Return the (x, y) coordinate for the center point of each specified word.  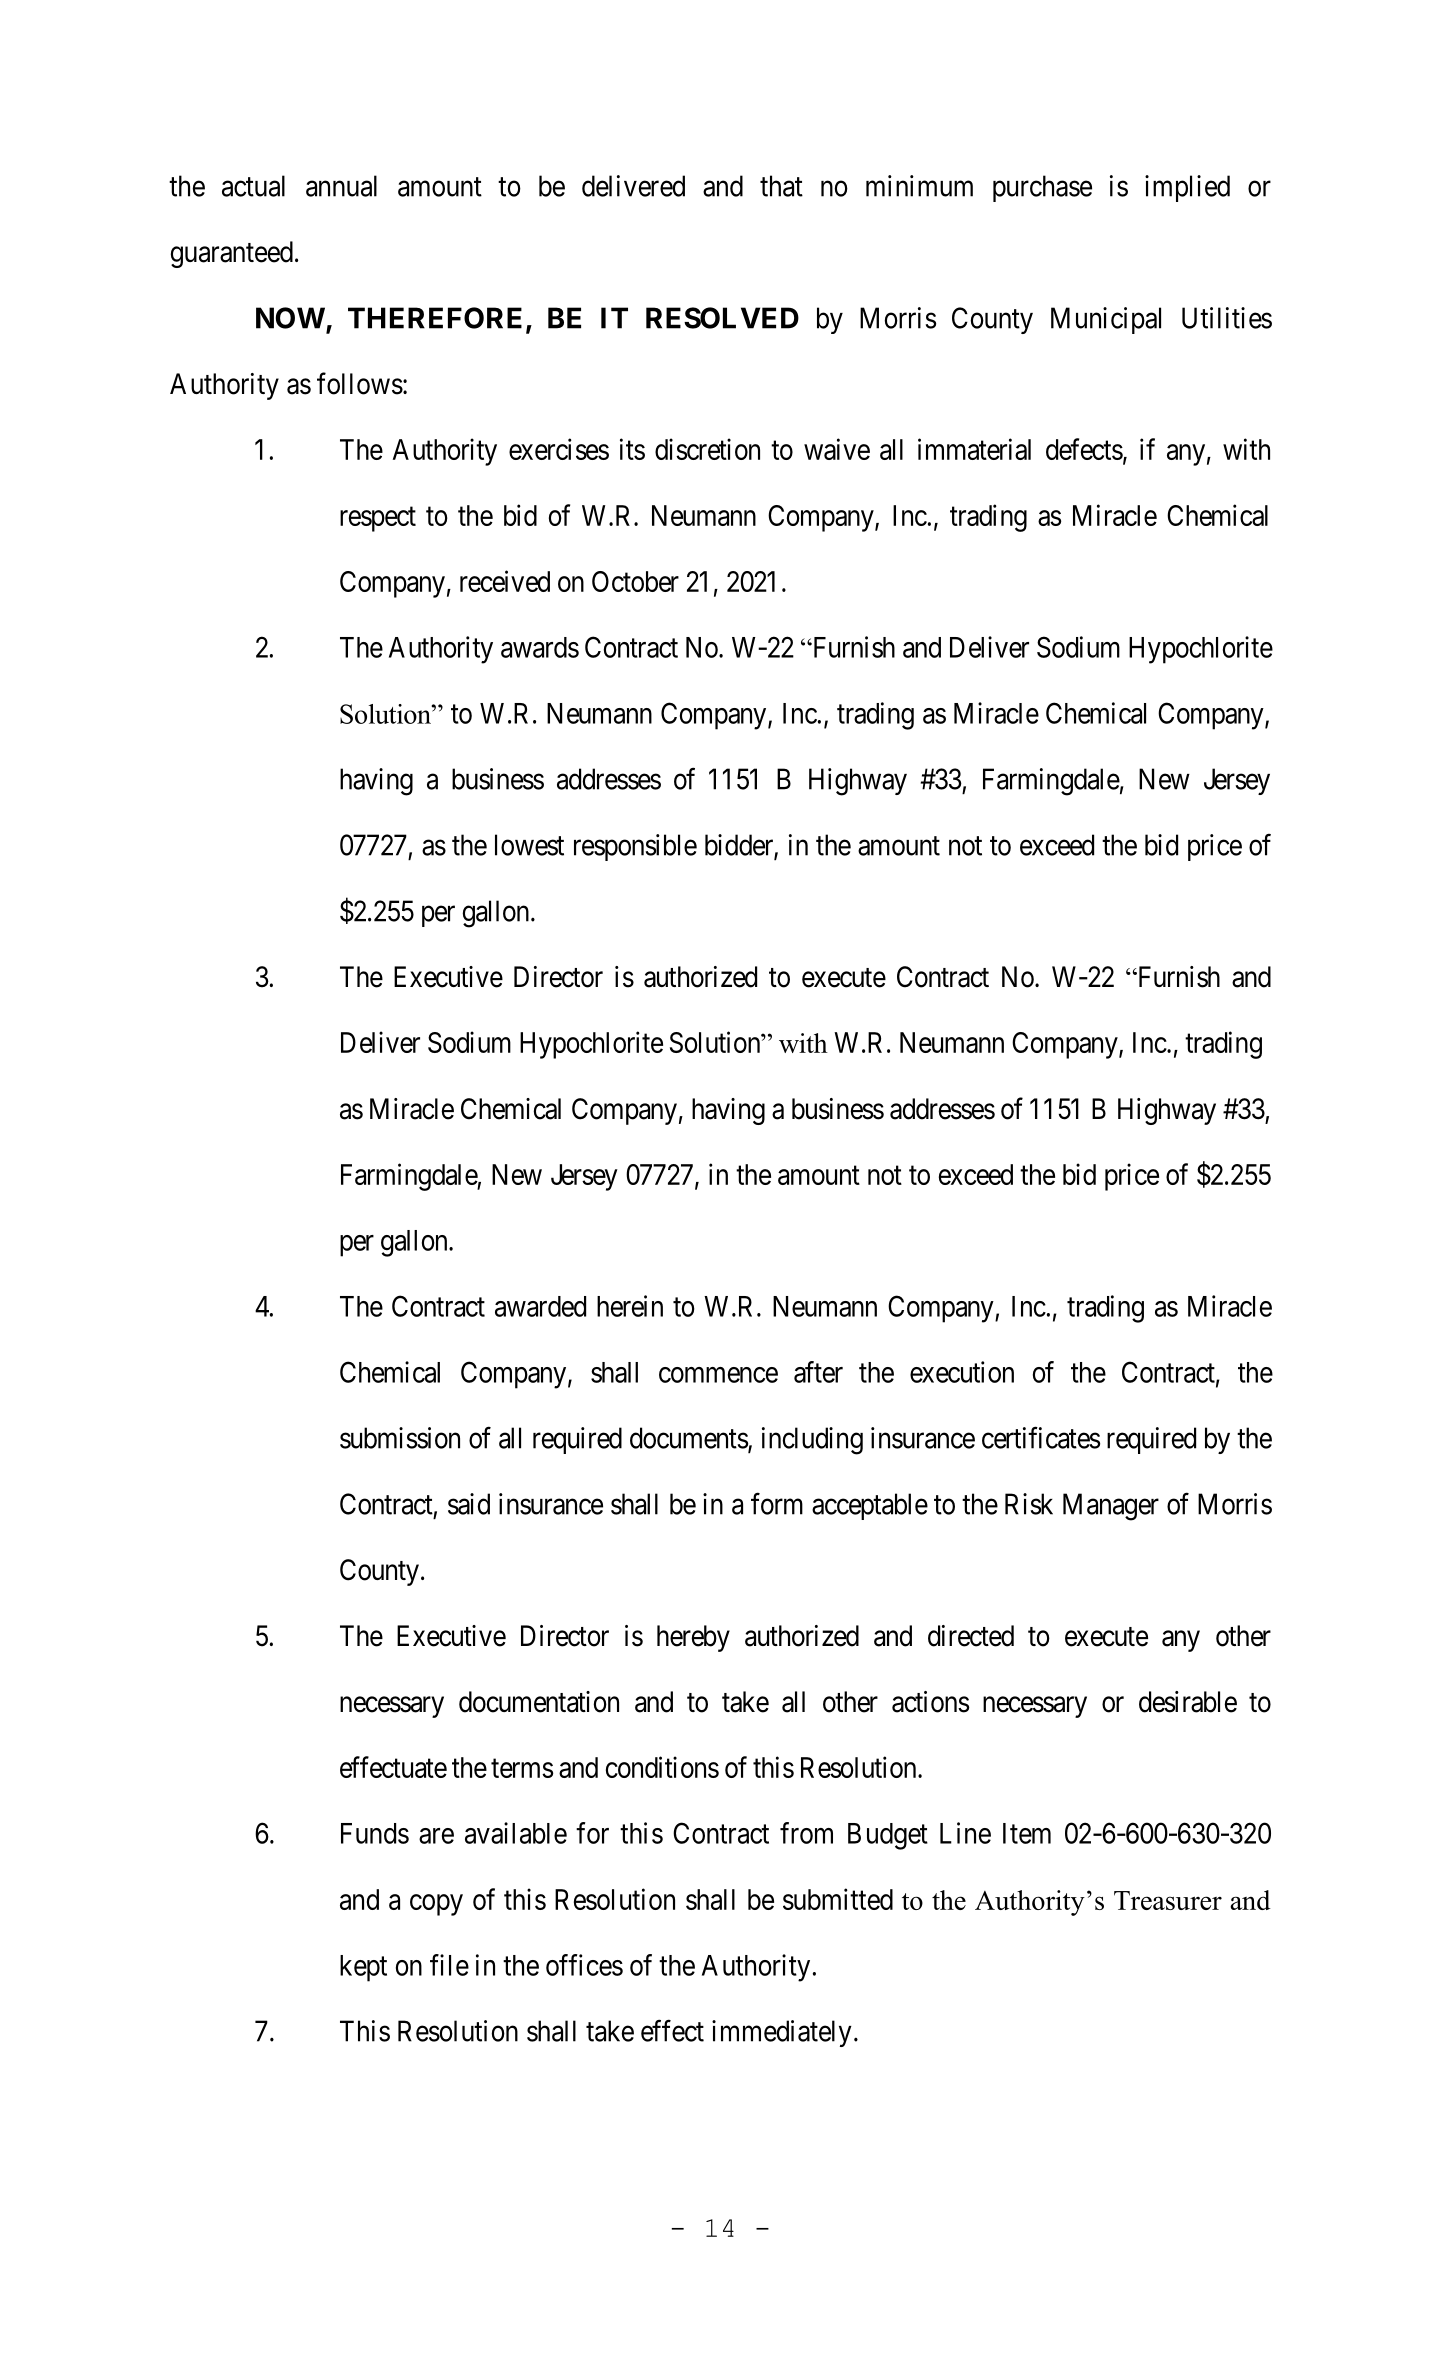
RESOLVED (722, 318)
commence (718, 1375)
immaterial (974, 449)
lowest (529, 845)
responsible (635, 847)
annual (341, 186)
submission (400, 1438)
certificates (1041, 1437)
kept (363, 1968)
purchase (1042, 188)
